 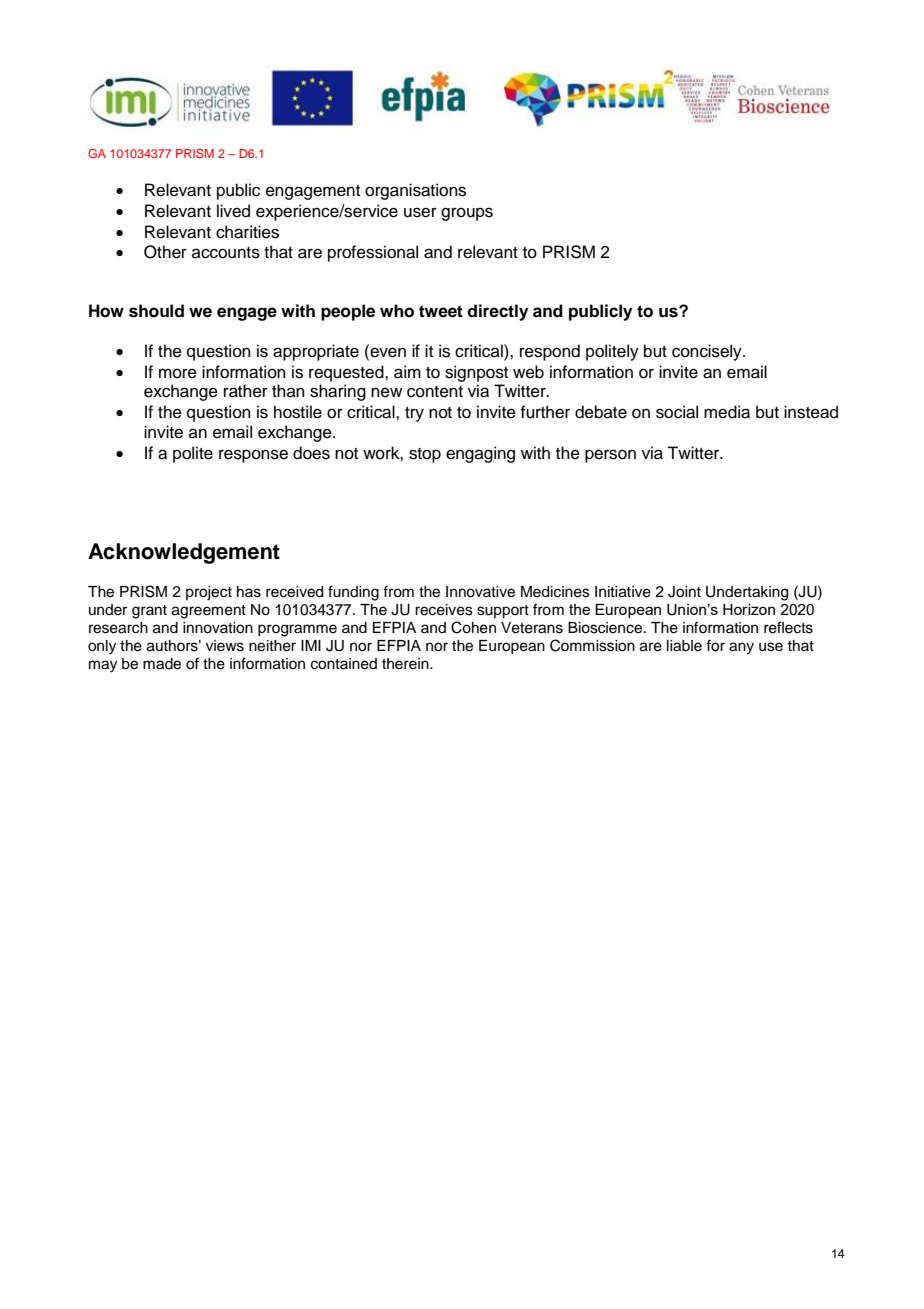 What do you see at coordinates (184, 553) in the page?
I see `Acknowledgement` at bounding box center [184, 553].
